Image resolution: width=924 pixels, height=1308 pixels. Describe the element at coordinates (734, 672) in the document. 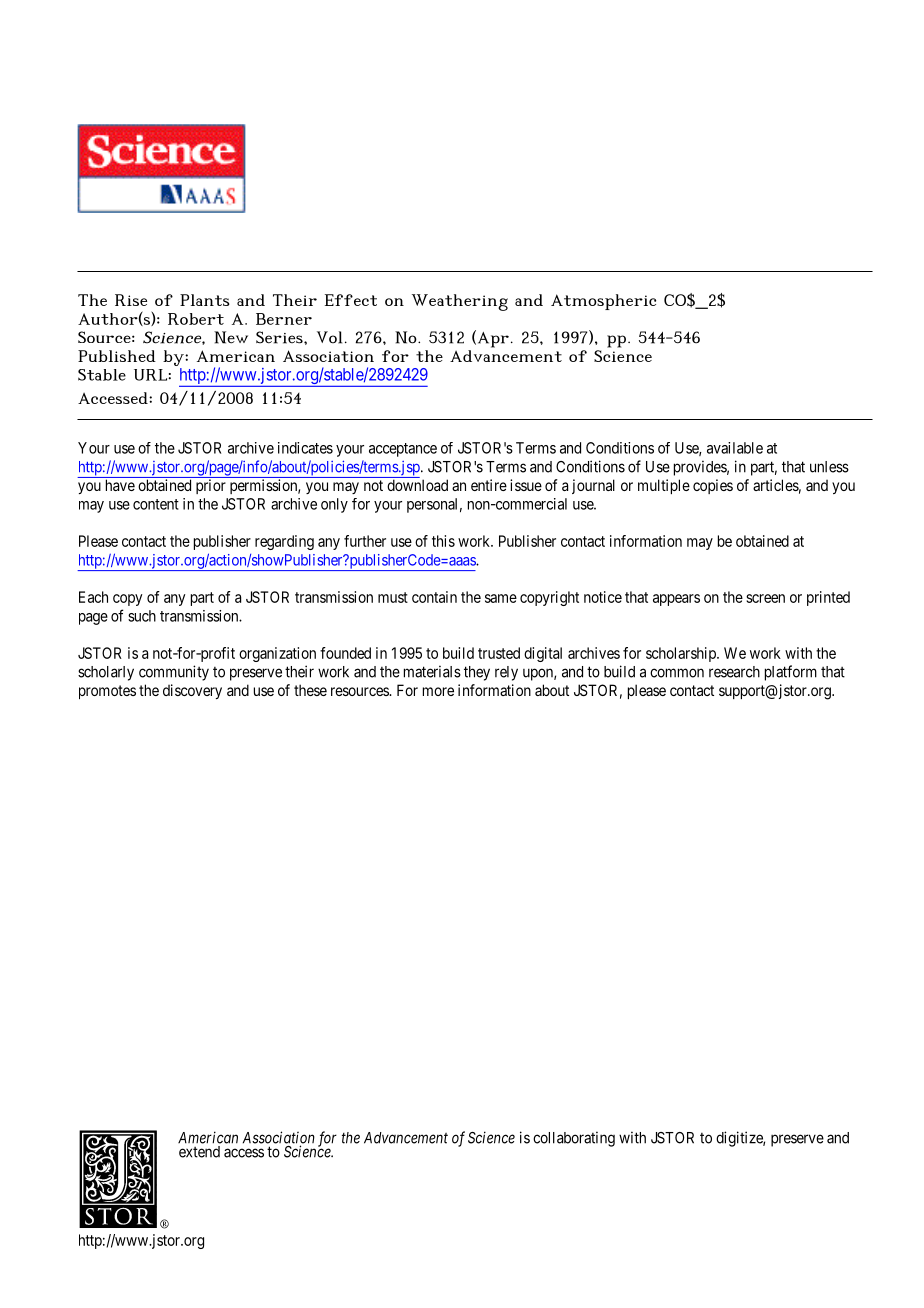

I see `research` at that location.
